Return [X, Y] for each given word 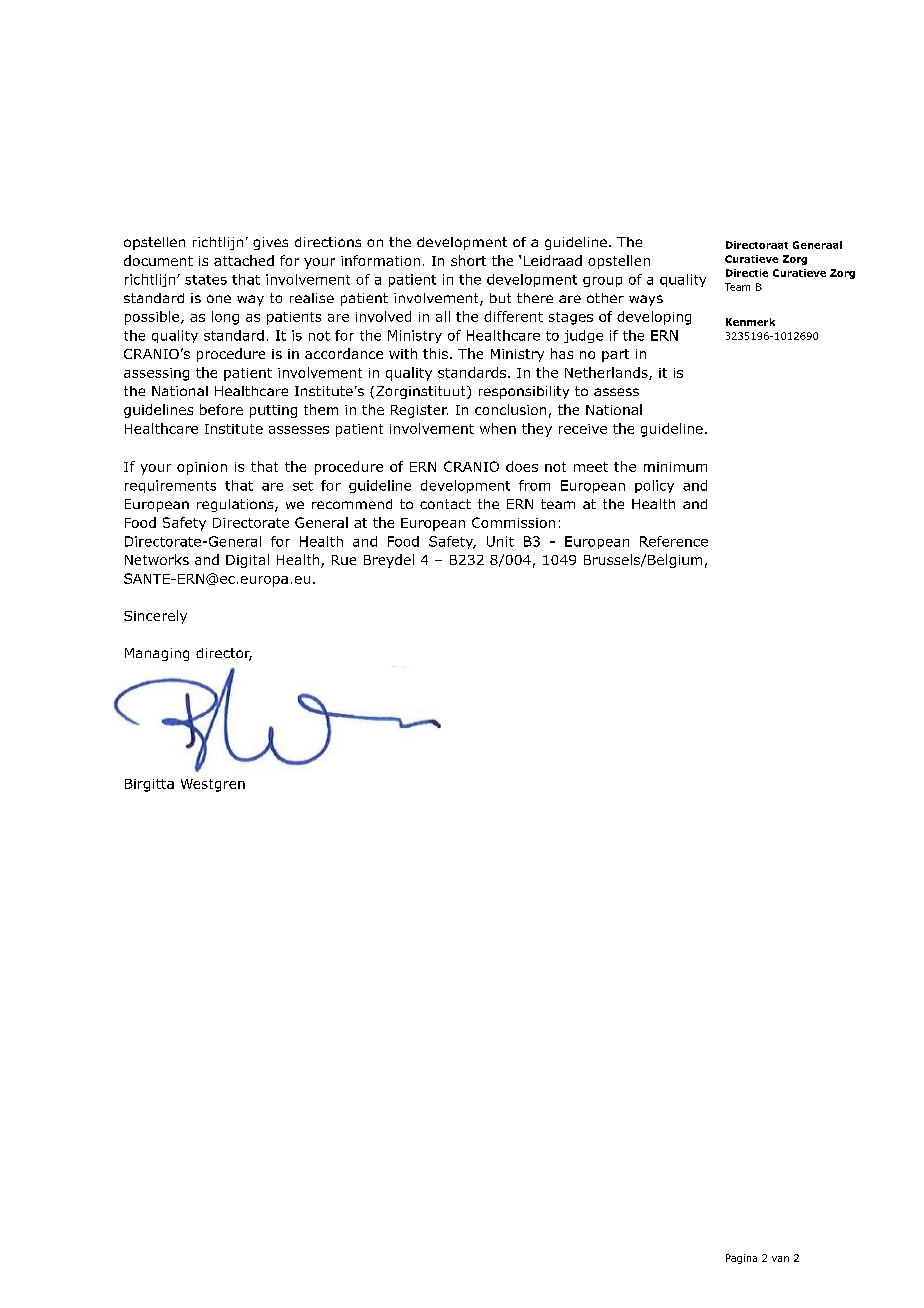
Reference [674, 541]
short [468, 260]
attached [244, 260]
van [780, 1259]
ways [646, 300]
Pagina [741, 1259]
